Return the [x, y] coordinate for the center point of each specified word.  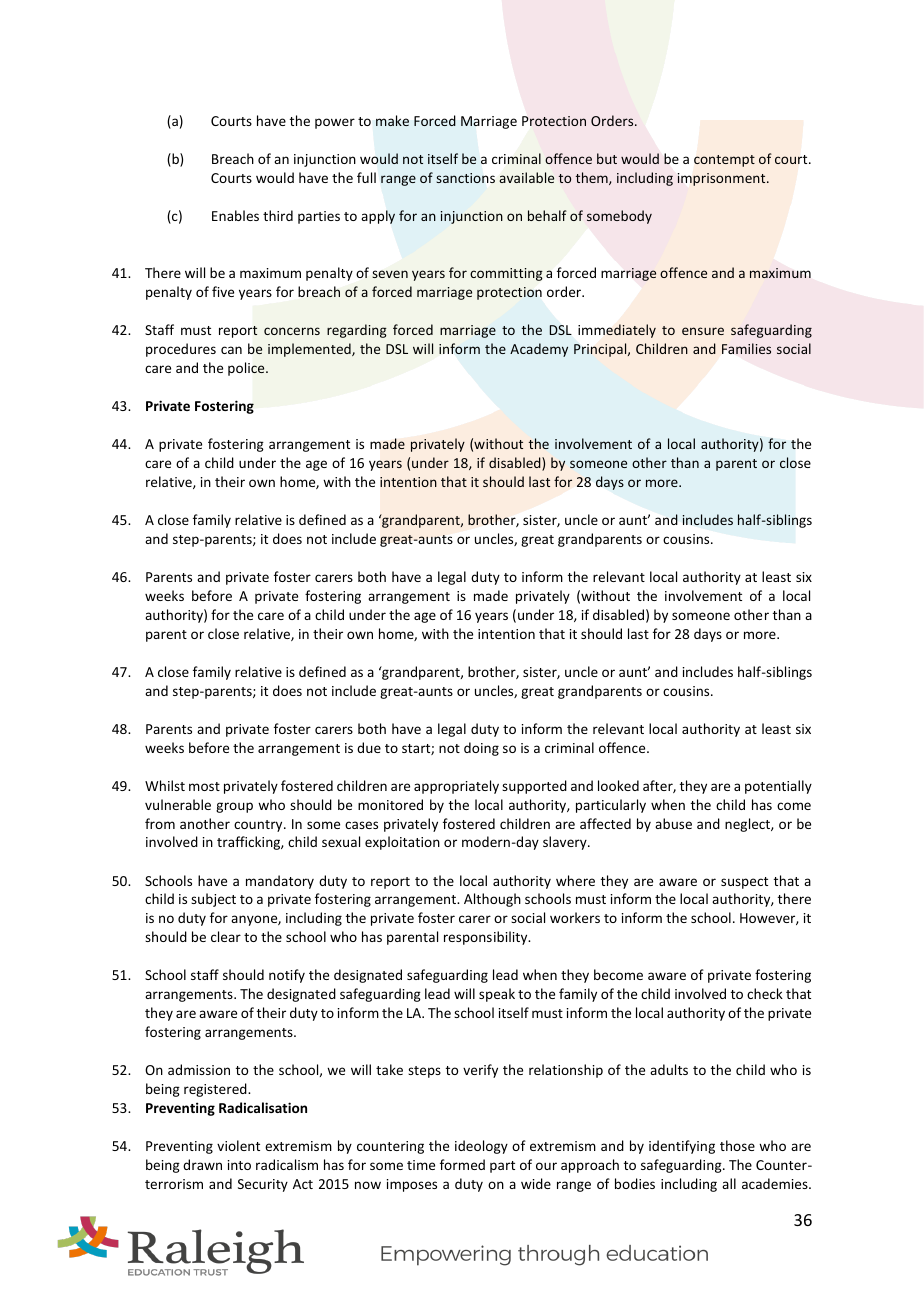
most [204, 786]
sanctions [465, 178]
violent [238, 1145]
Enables [235, 215]
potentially [778, 787]
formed [462, 1164]
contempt [724, 161]
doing [481, 749]
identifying [682, 1147]
